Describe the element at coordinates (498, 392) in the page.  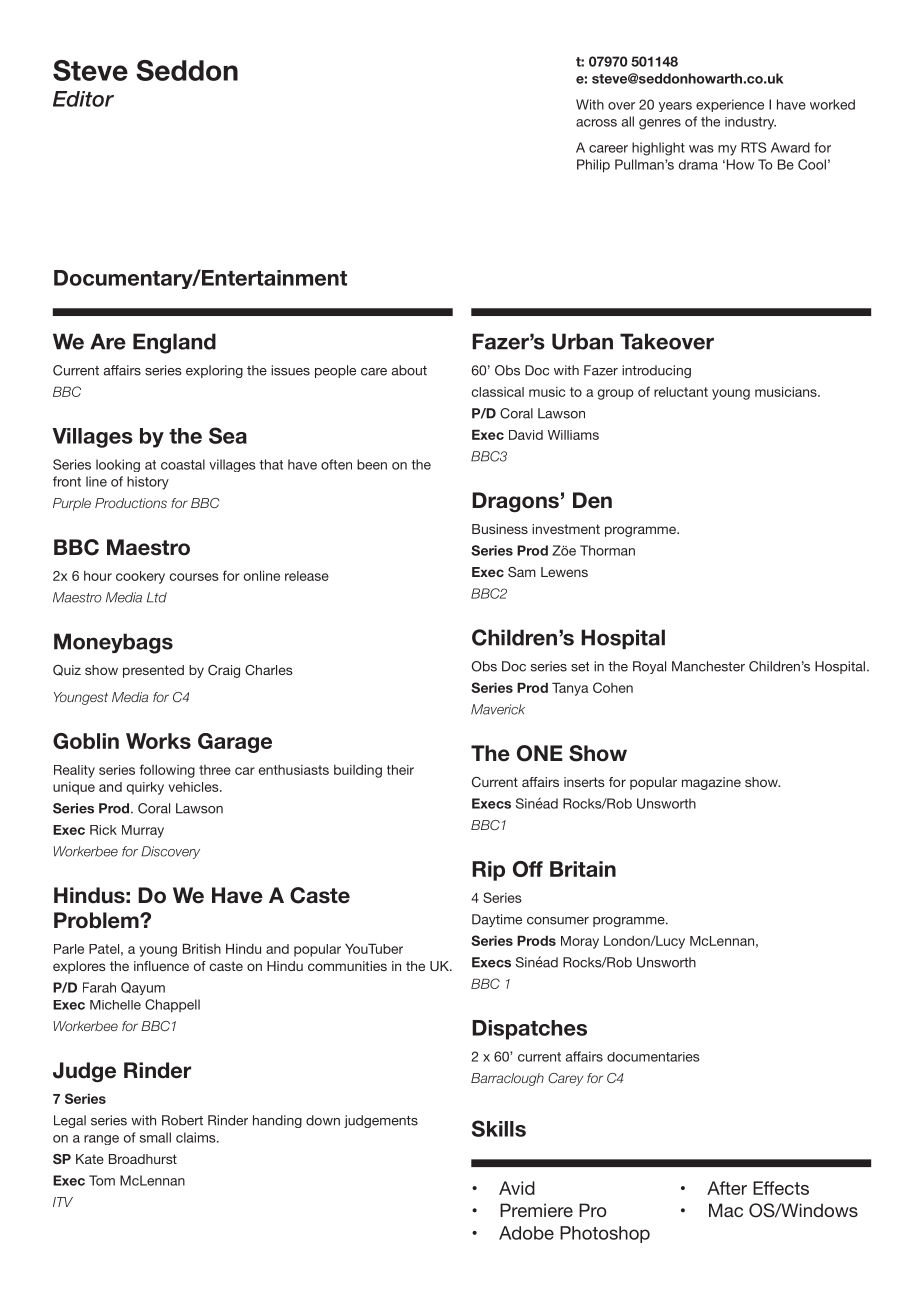
I see `classical` at that location.
